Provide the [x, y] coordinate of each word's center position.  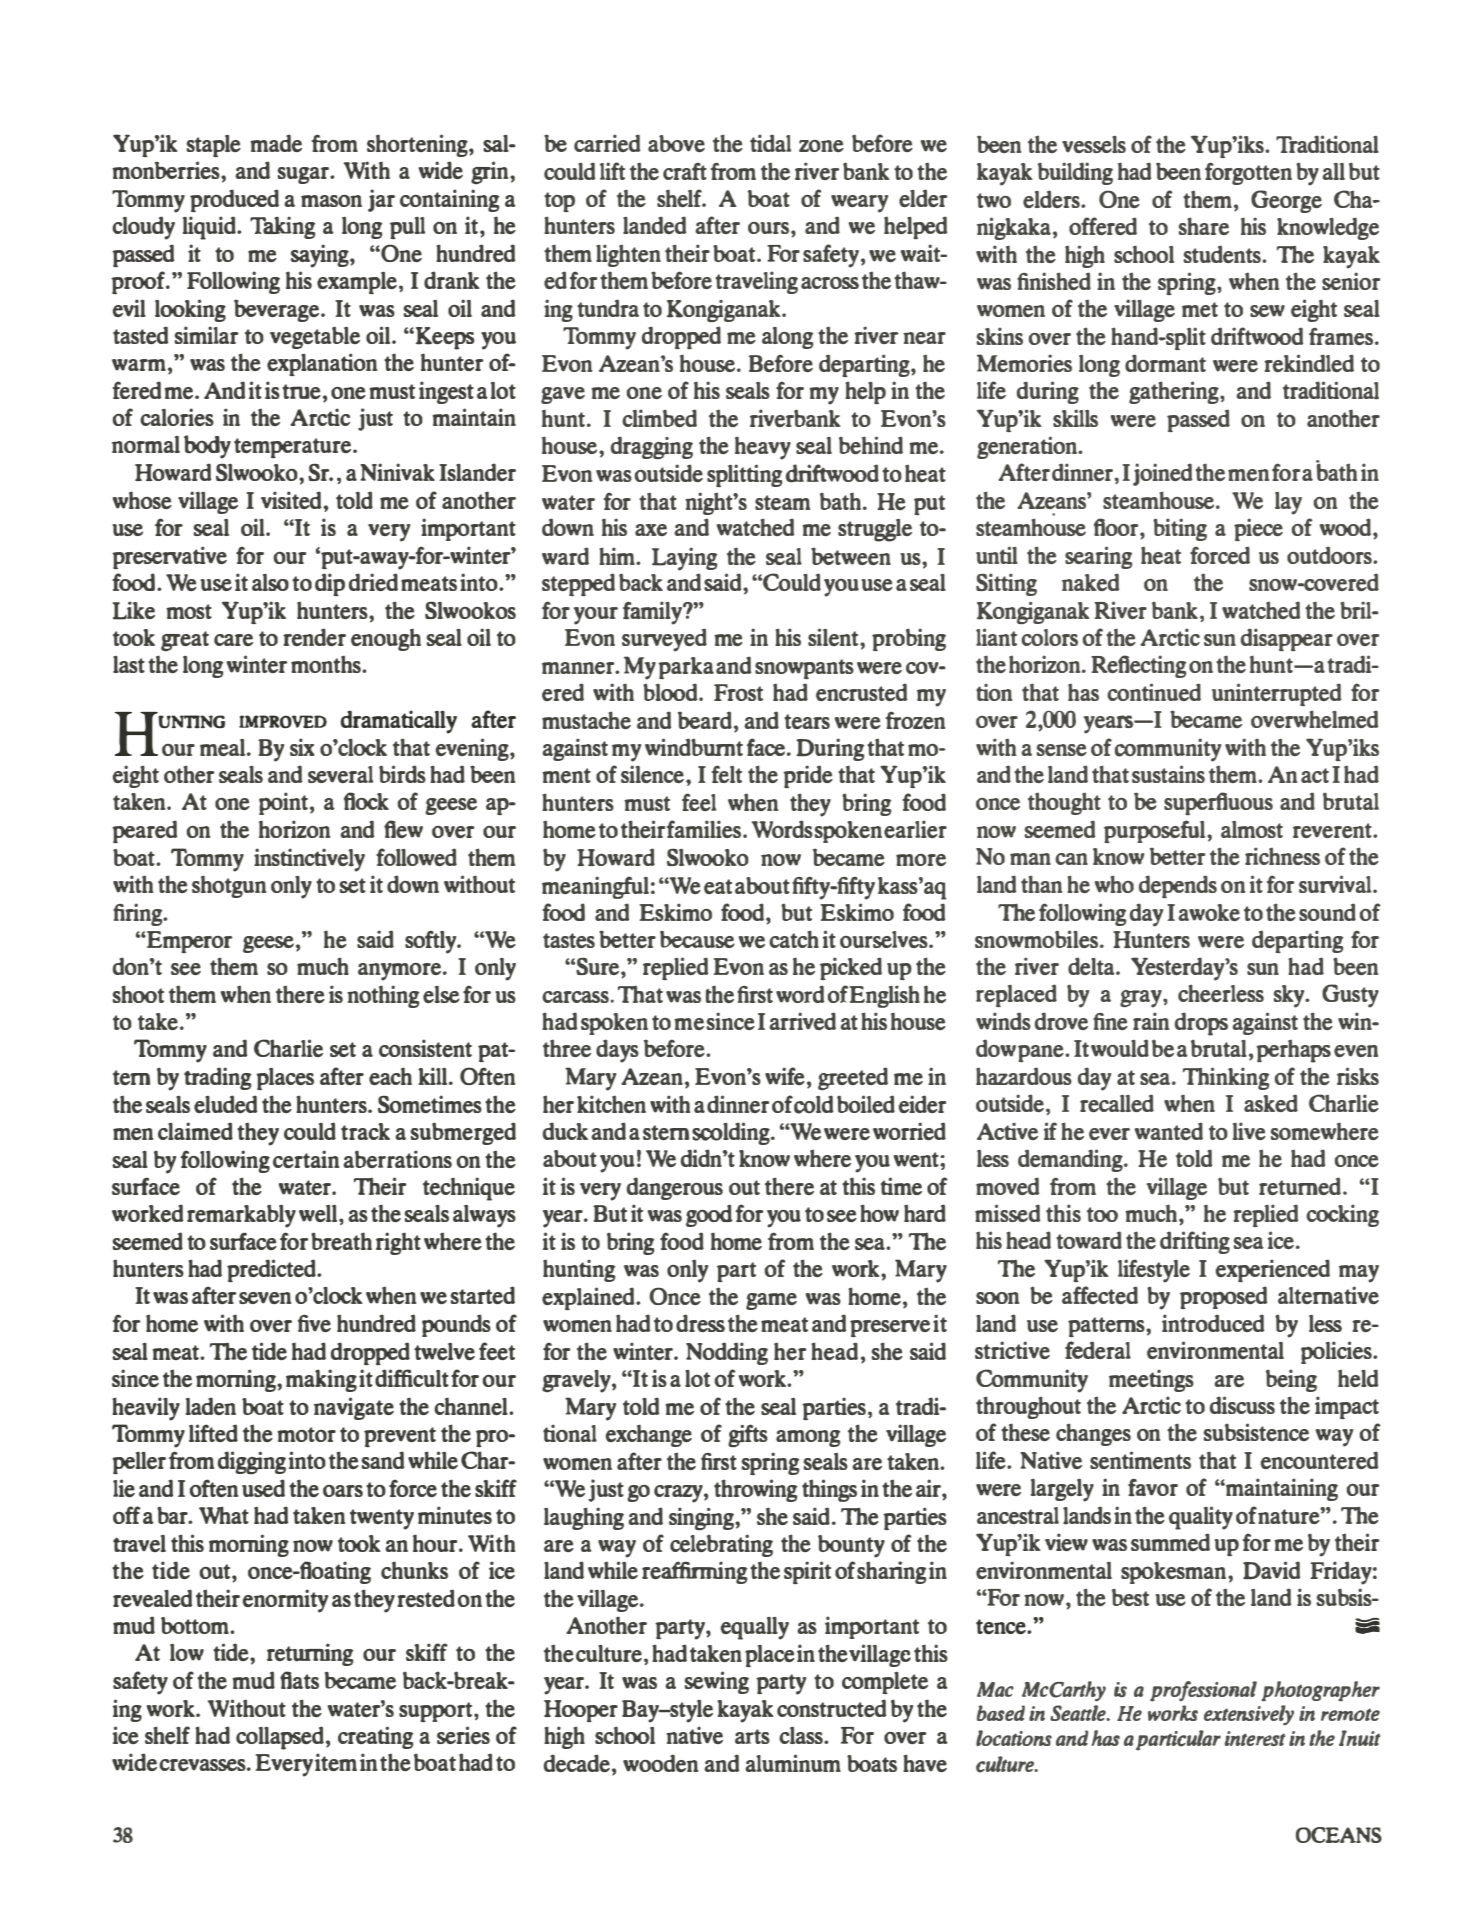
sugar [304, 175]
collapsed [280, 1738]
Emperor [188, 942]
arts [752, 1736]
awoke [1209, 912]
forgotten [1248, 173]
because [697, 939]
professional [1203, 1691]
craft [685, 171]
